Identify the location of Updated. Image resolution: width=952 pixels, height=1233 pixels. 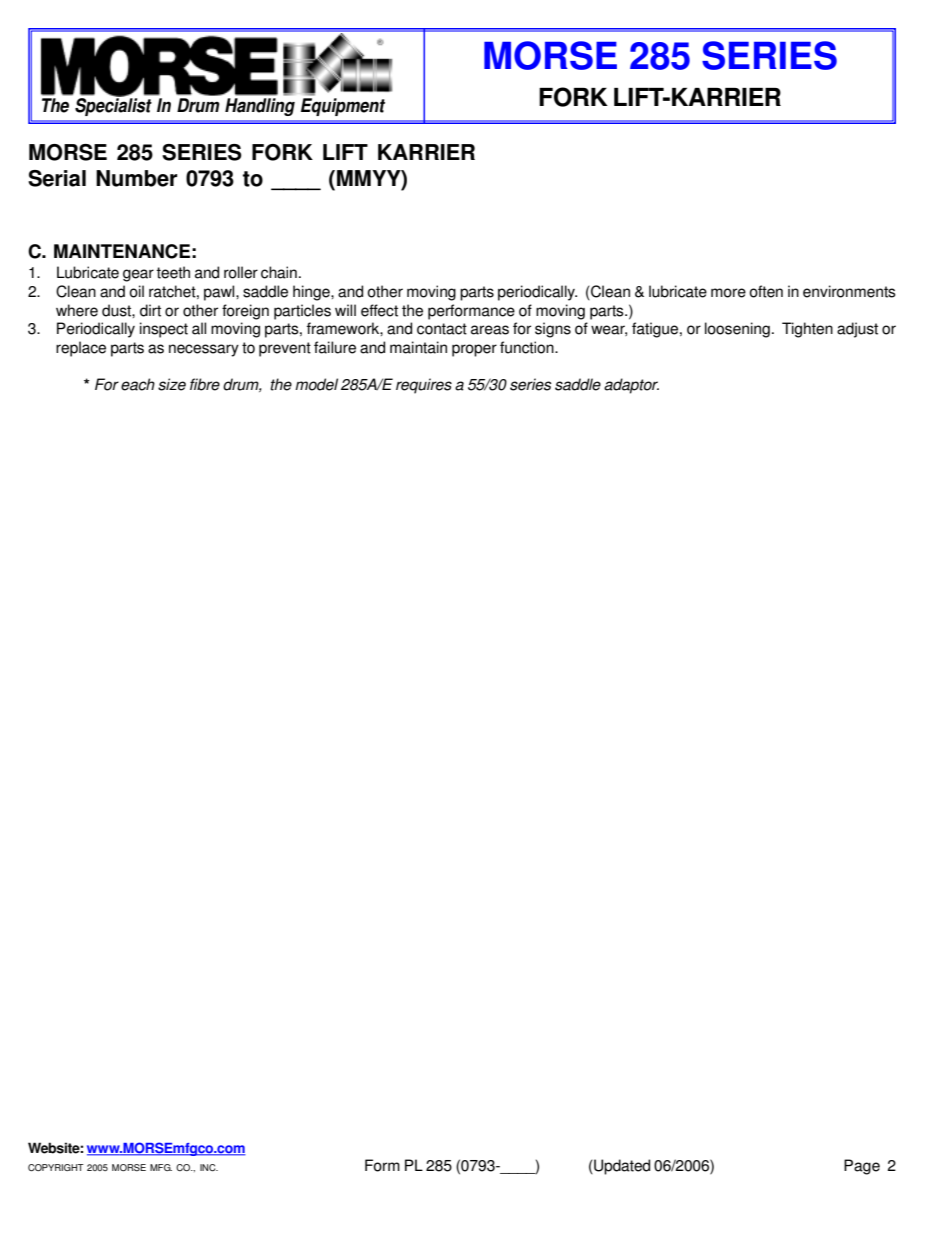
(621, 1167).
